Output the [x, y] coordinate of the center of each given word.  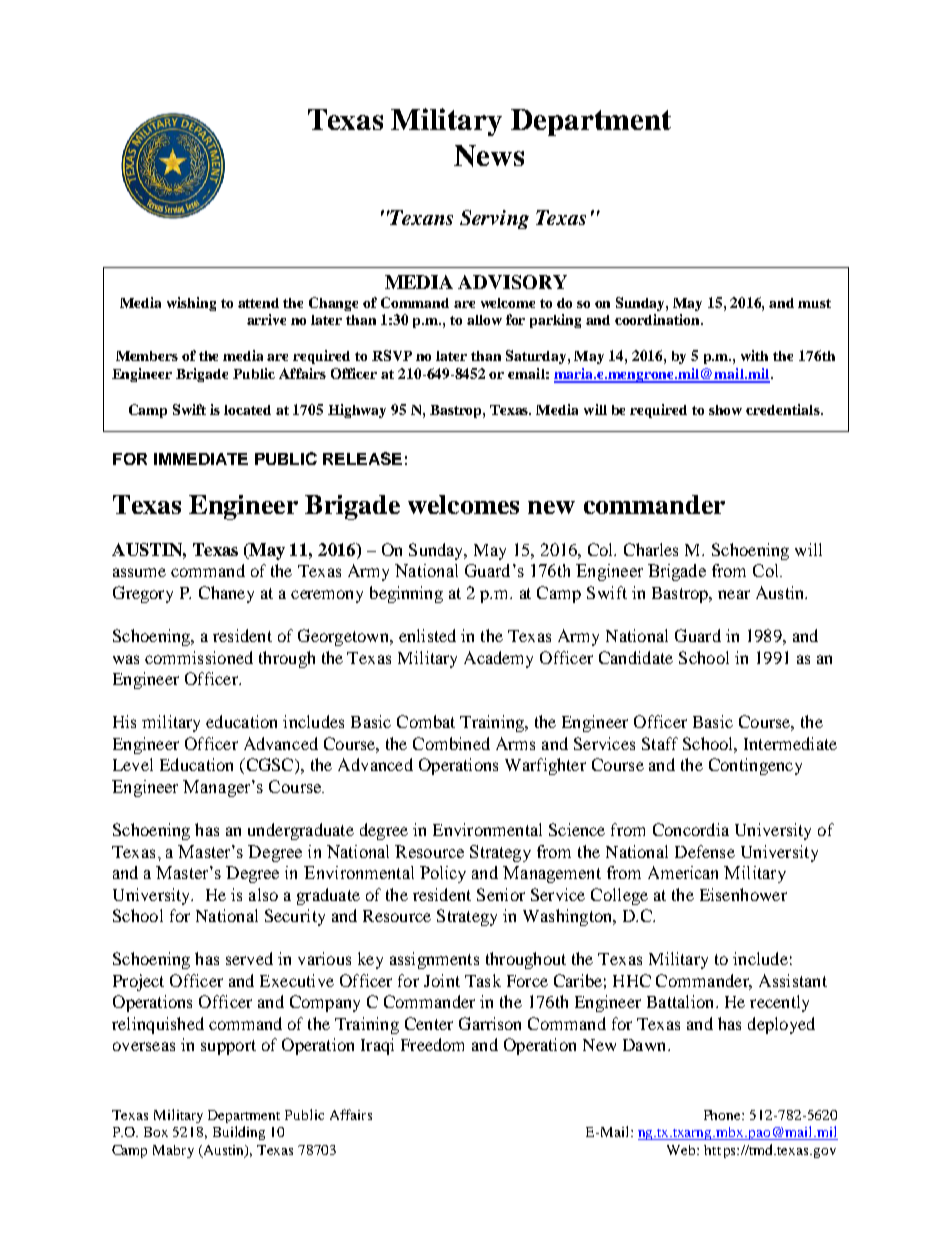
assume [139, 572]
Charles [651, 549]
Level [133, 764]
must [814, 303]
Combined [451, 743]
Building [239, 1133]
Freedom [432, 1044]
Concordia [691, 829]
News [489, 156]
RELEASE [362, 458]
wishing [191, 304]
